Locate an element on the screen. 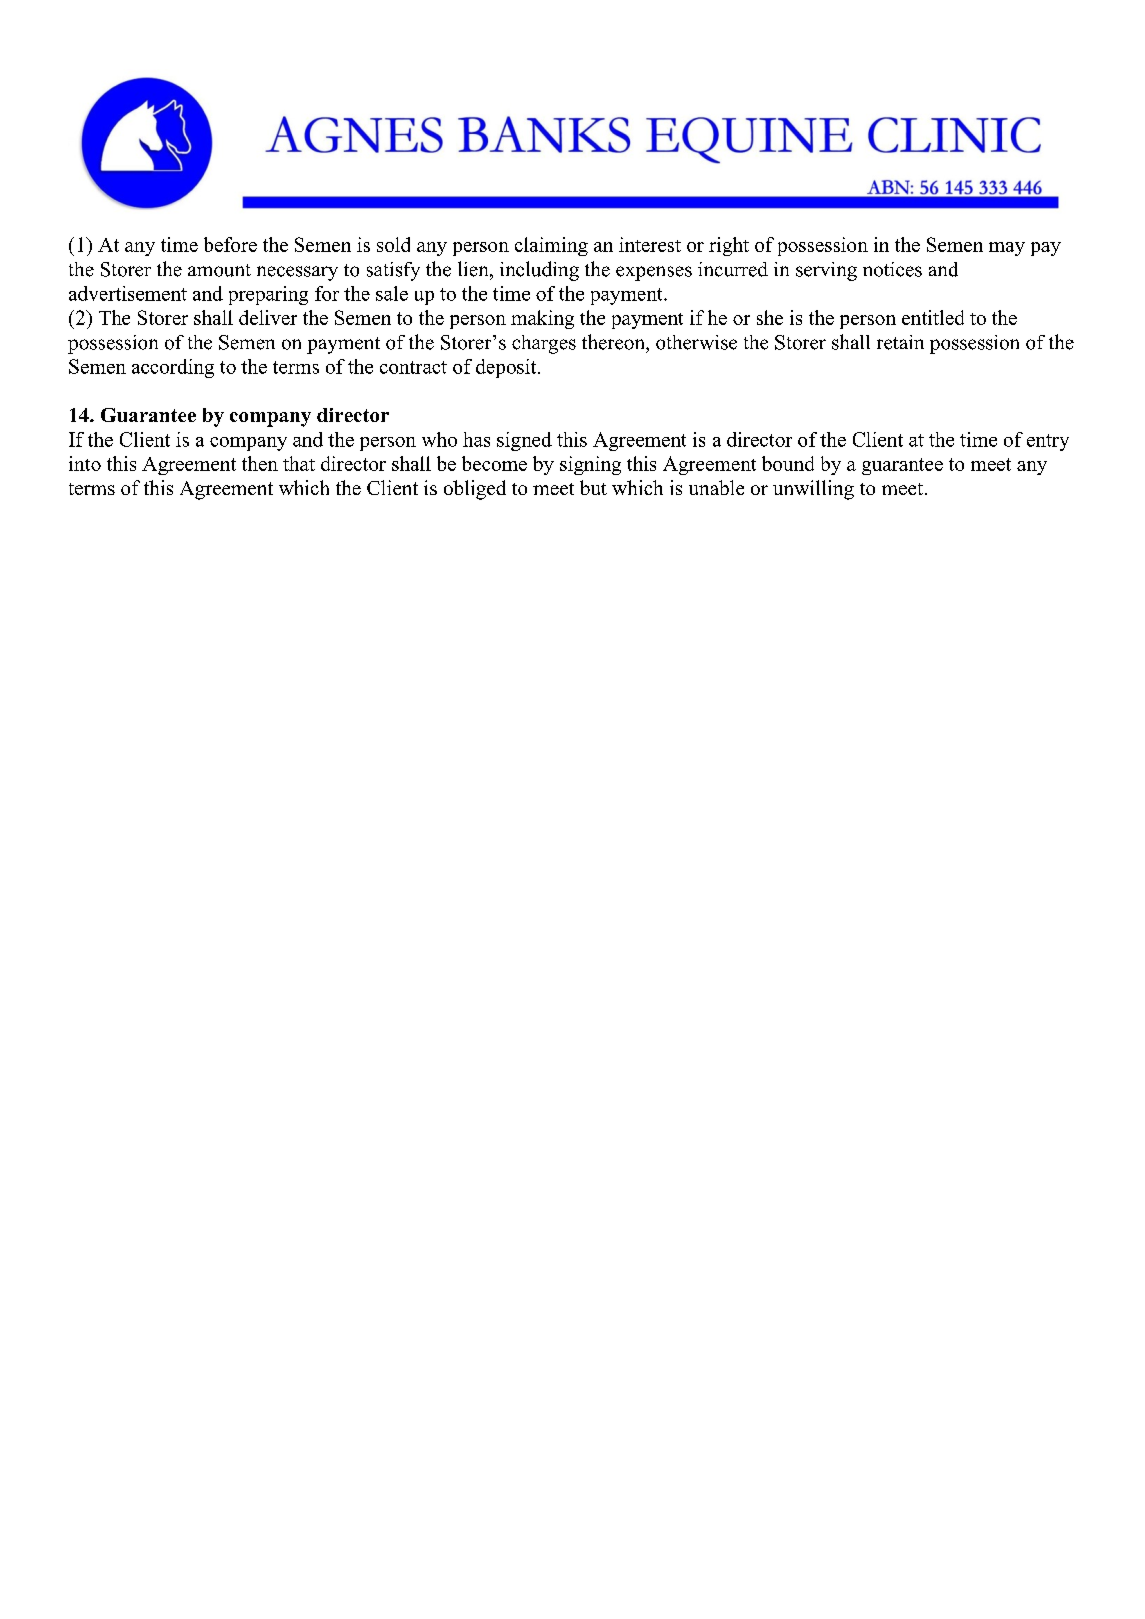 The height and width of the screenshot is (1619, 1145). before is located at coordinates (230, 244).
